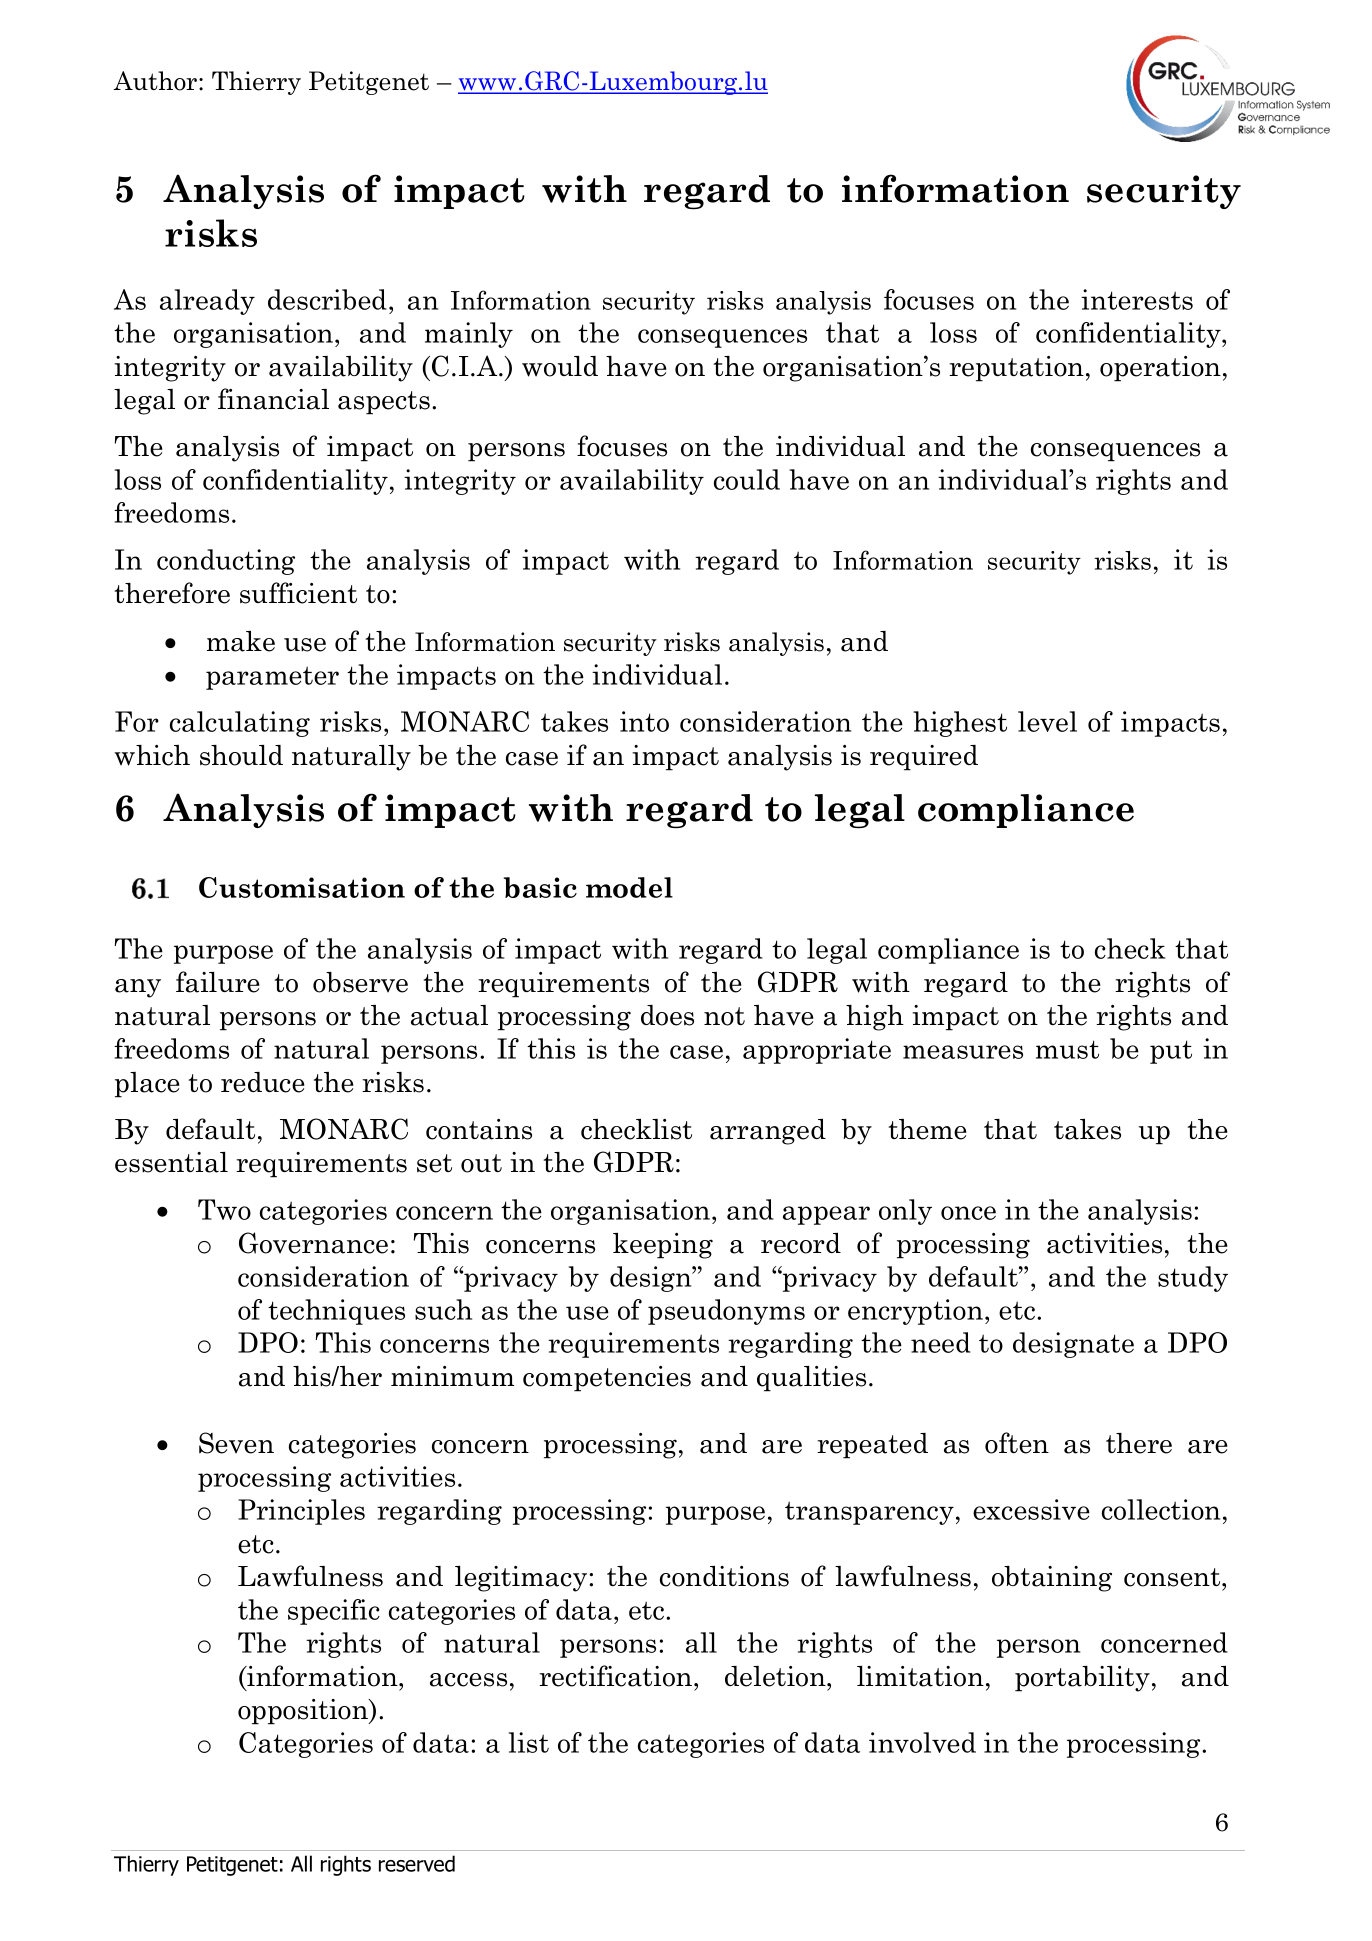 The image size is (1372, 1941). What do you see at coordinates (304, 1712) in the screenshot?
I see `opposition` at bounding box center [304, 1712].
